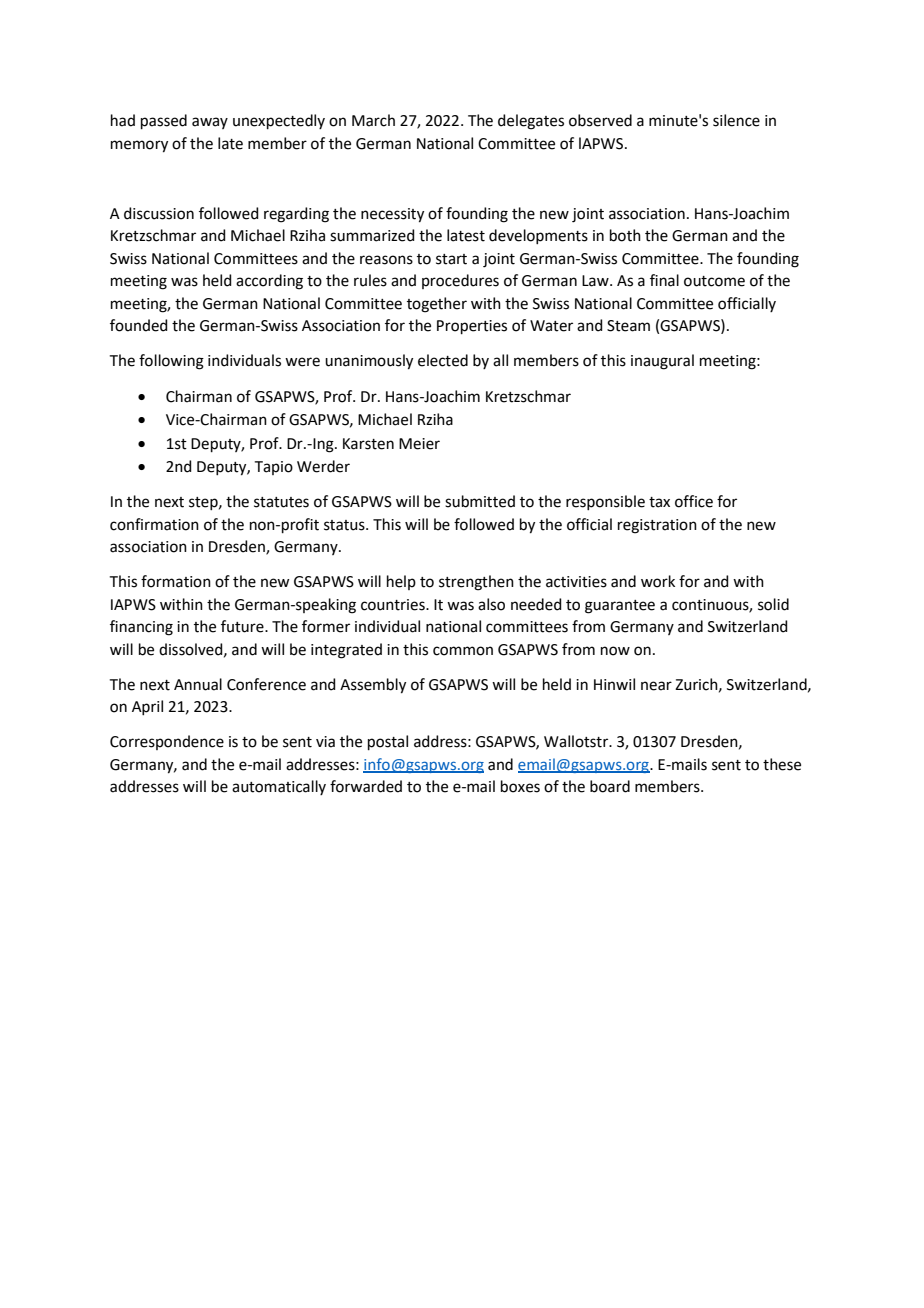 This page has width=924, height=1308. What do you see at coordinates (520, 786) in the page?
I see `boxes` at bounding box center [520, 786].
